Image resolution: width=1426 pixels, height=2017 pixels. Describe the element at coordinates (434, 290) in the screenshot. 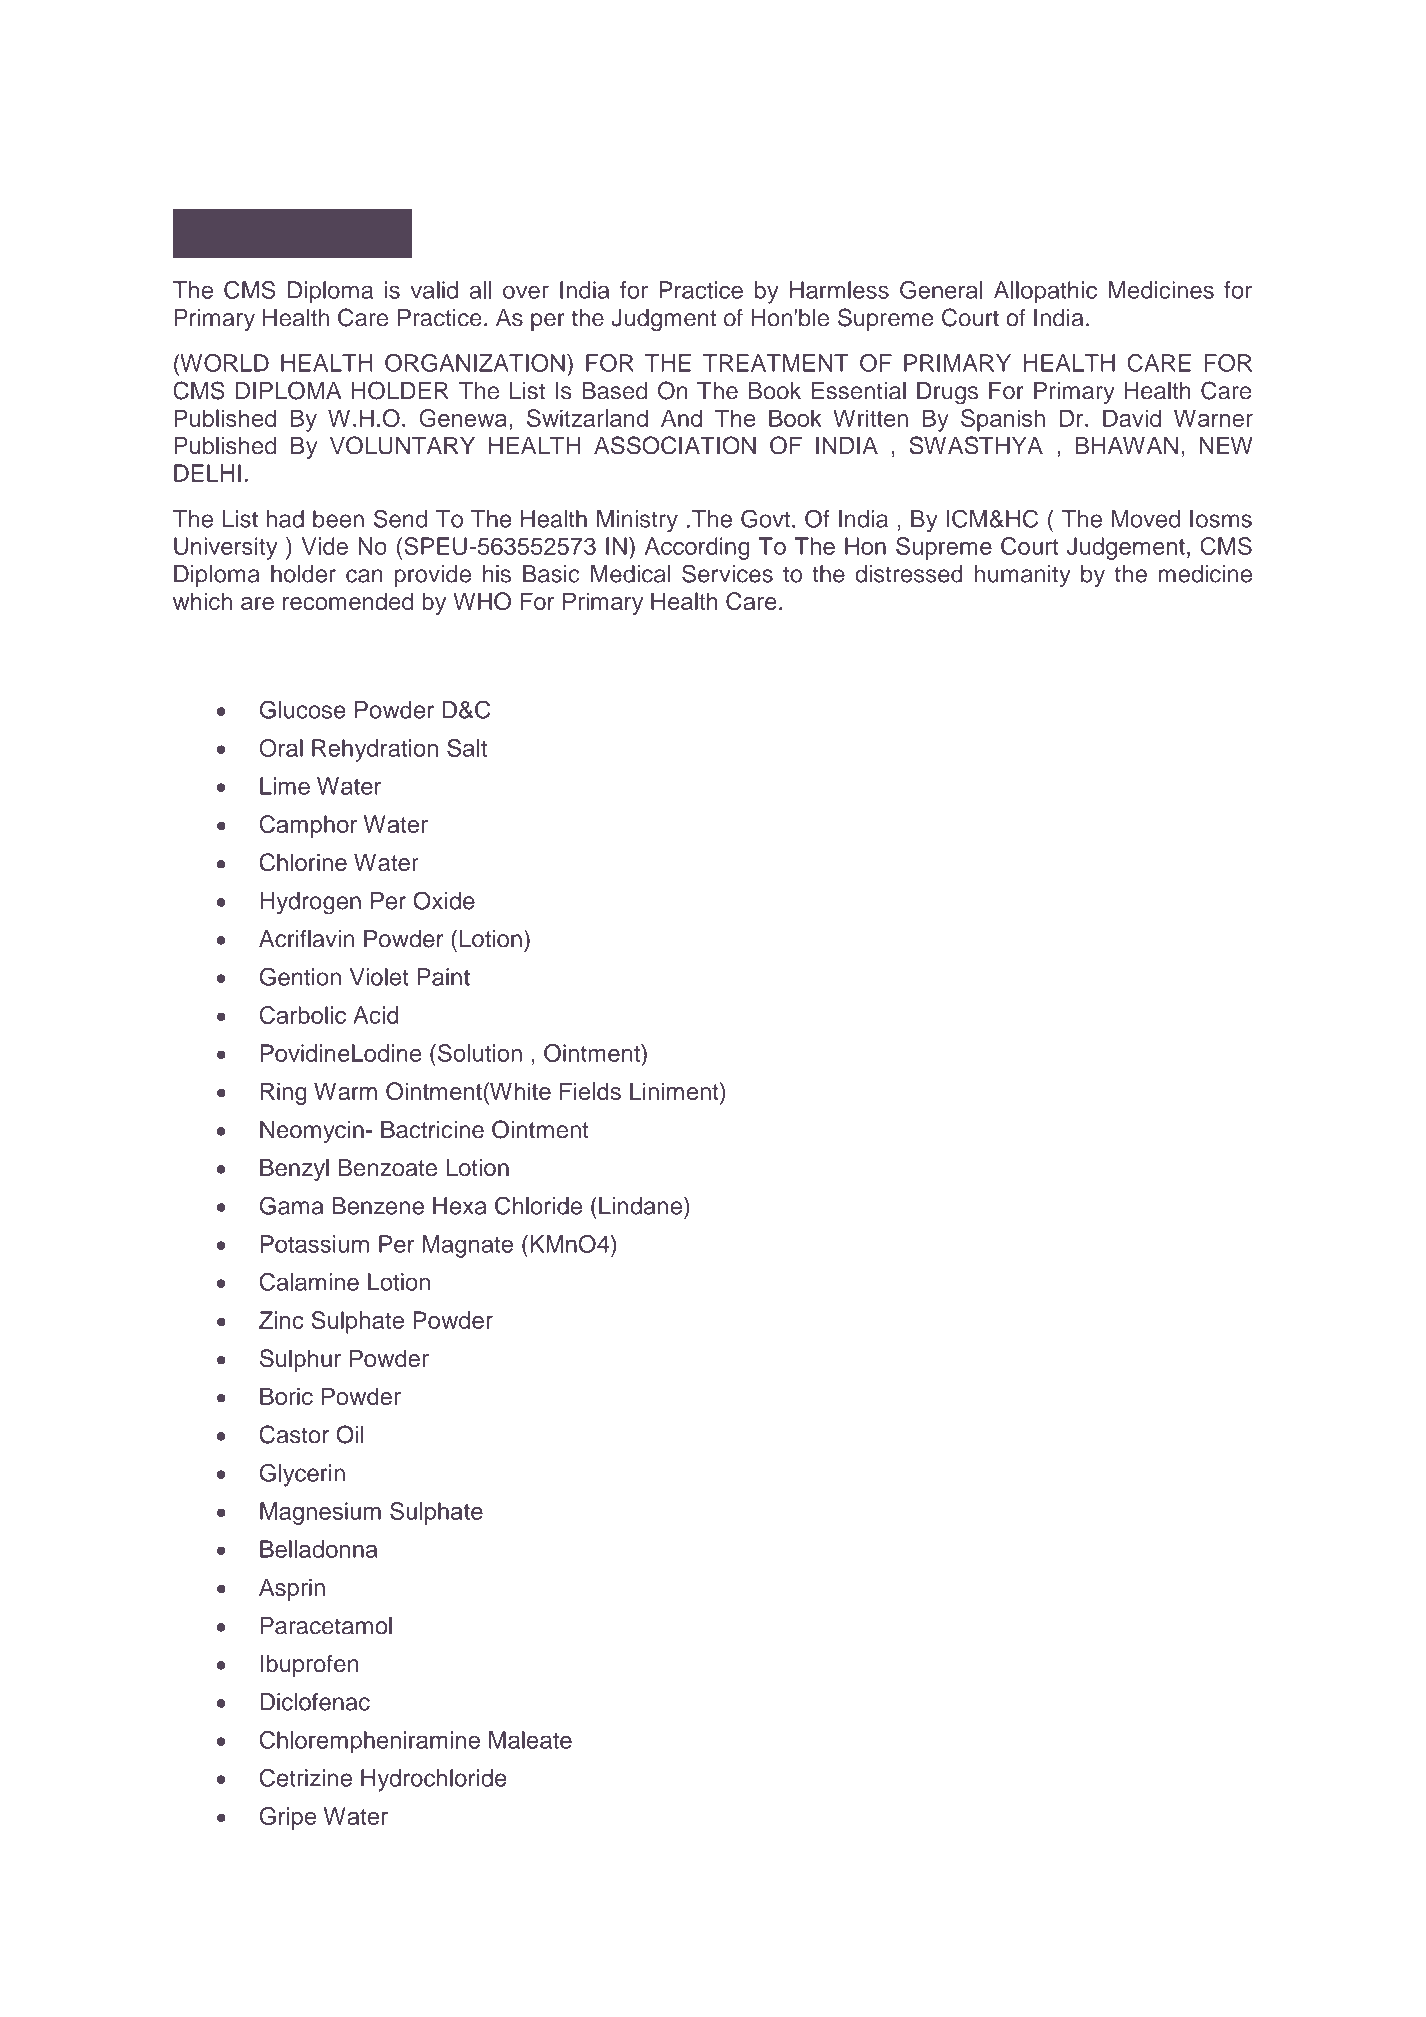

I see `valid` at that location.
